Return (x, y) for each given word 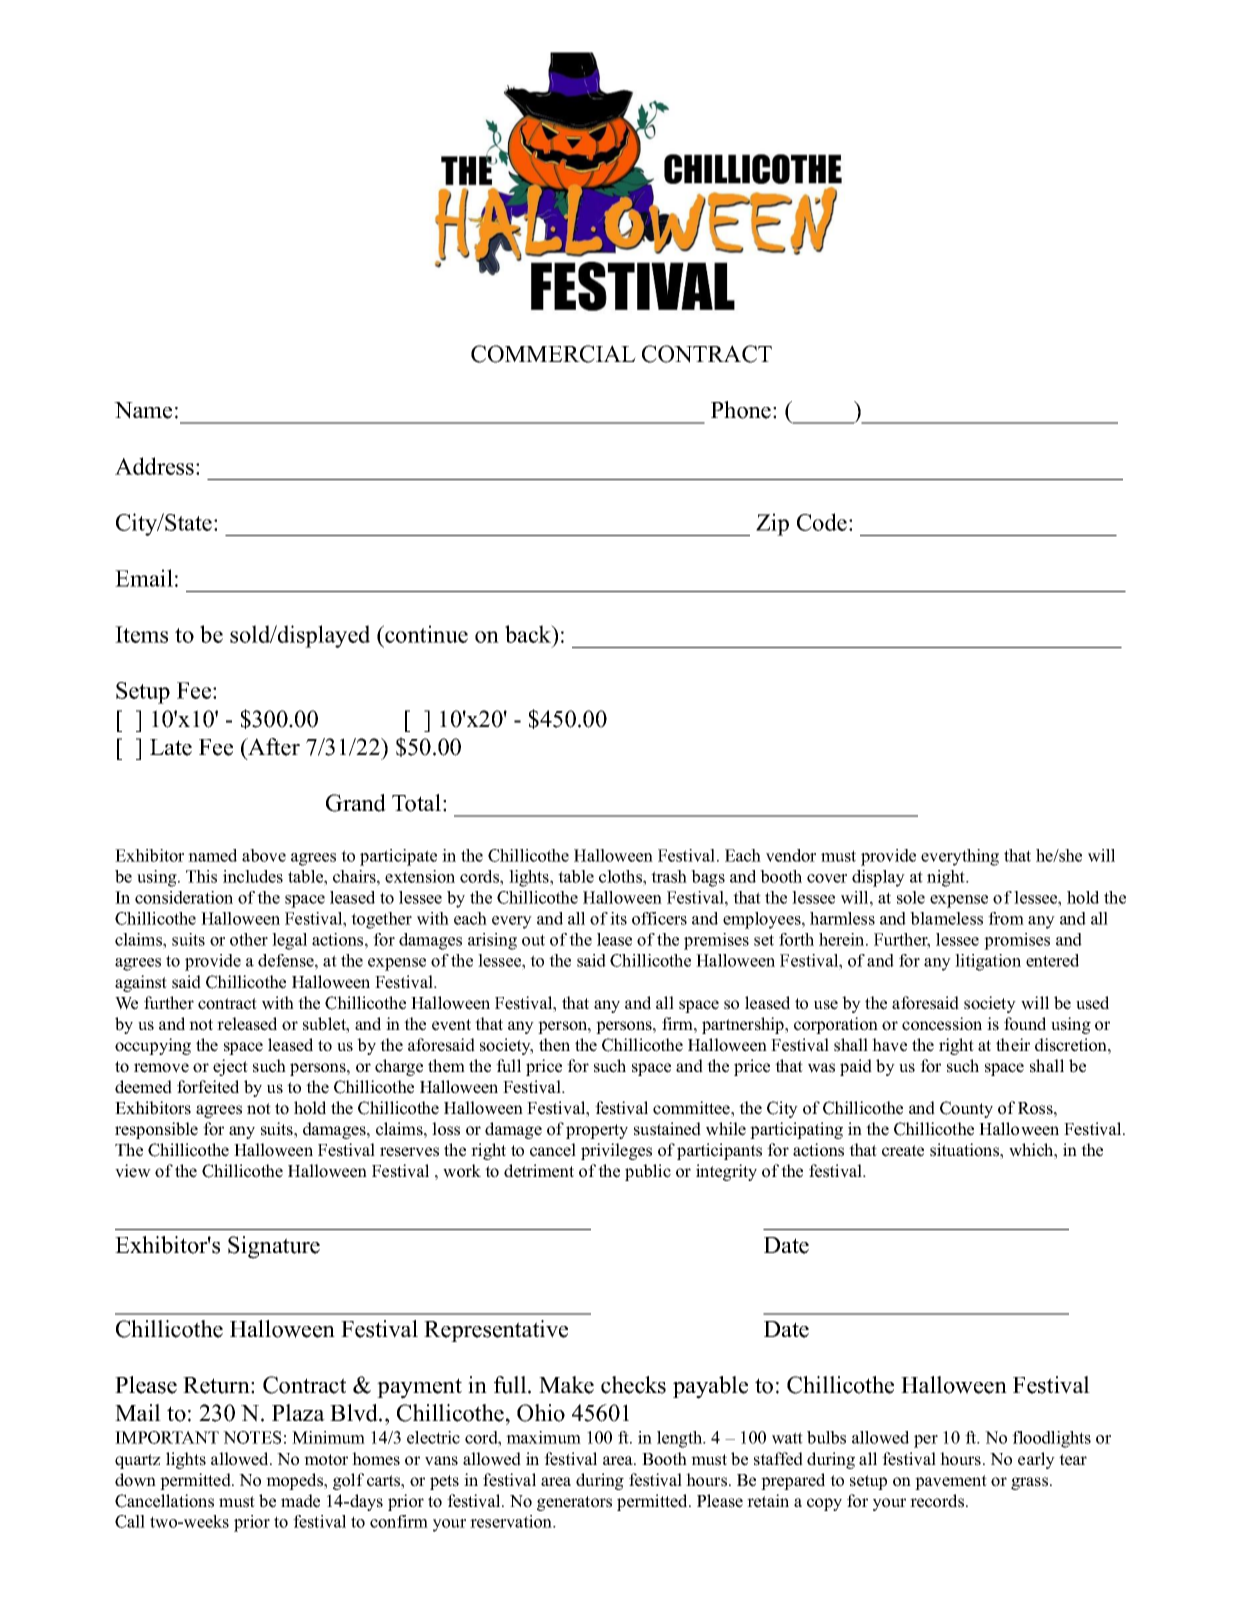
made (300, 1501)
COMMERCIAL (553, 354)
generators (574, 1503)
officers (659, 918)
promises (1017, 941)
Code (822, 522)
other (249, 939)
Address (154, 466)
